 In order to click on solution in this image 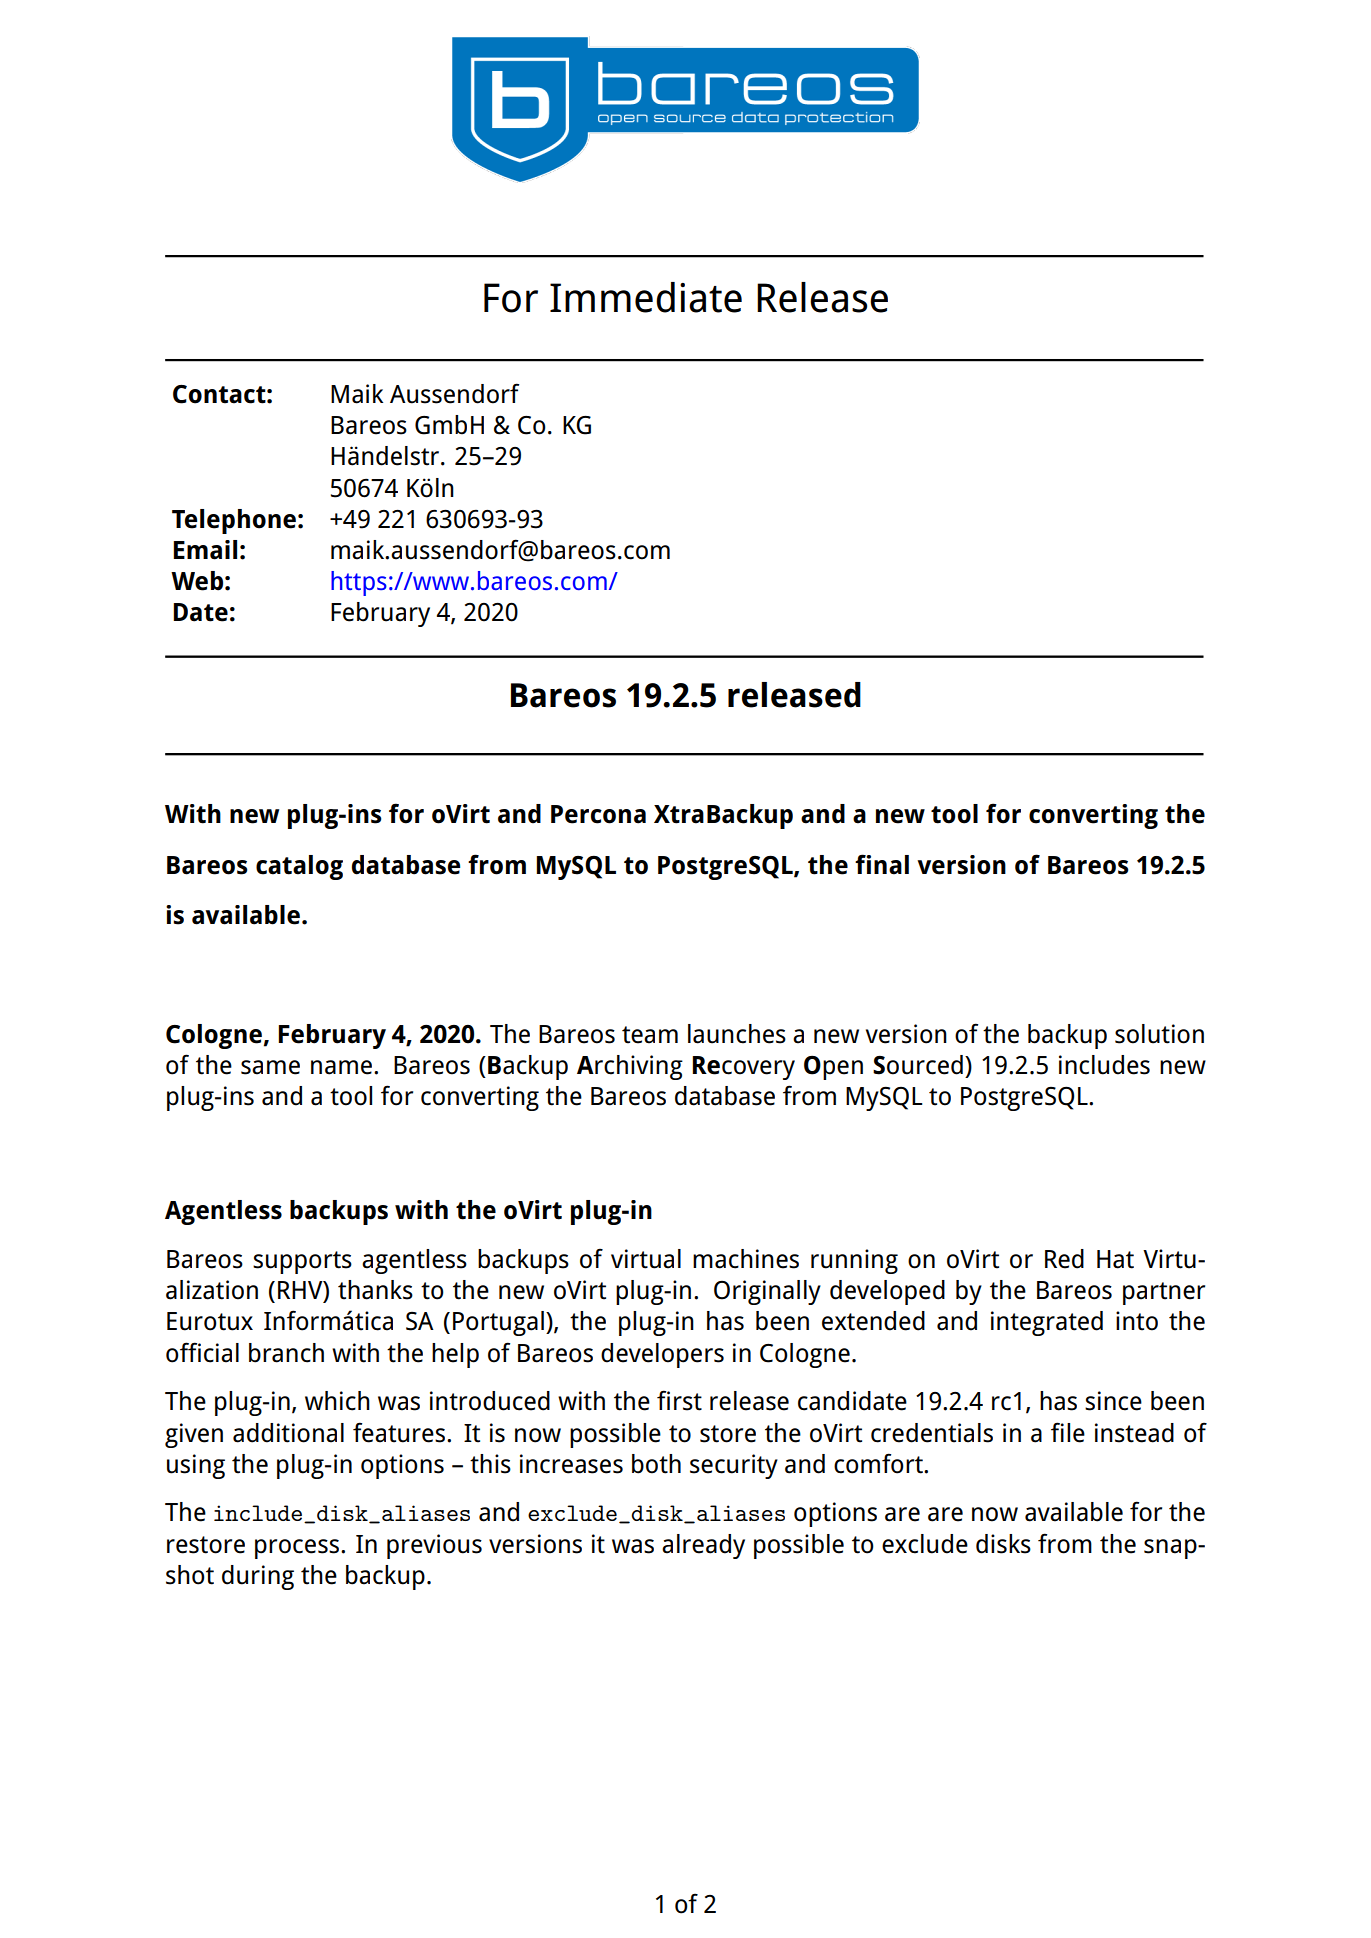, I will do `click(1159, 1034)`.
